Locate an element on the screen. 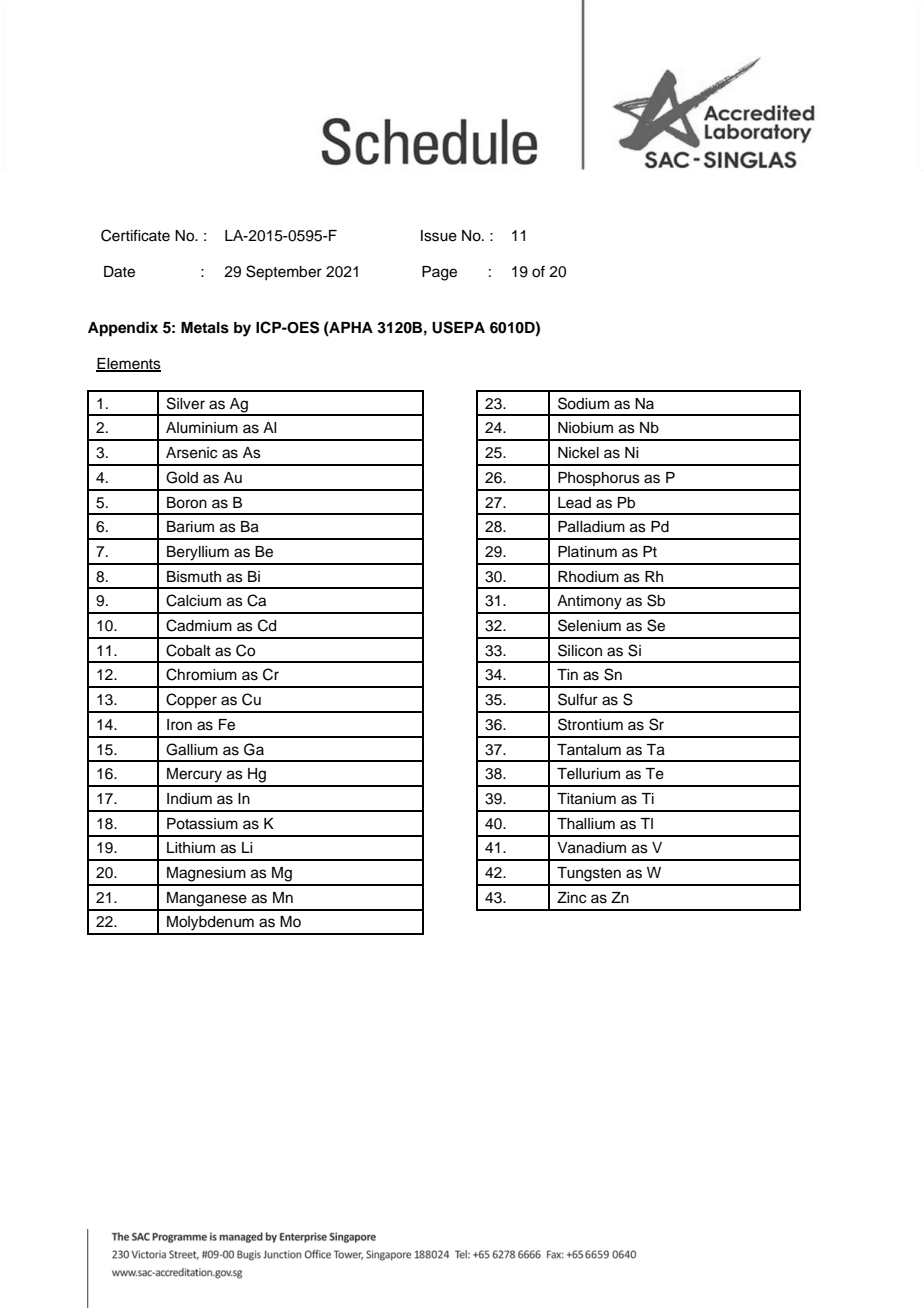 The height and width of the screenshot is (1308, 924). Phosphorus is located at coordinates (599, 479).
